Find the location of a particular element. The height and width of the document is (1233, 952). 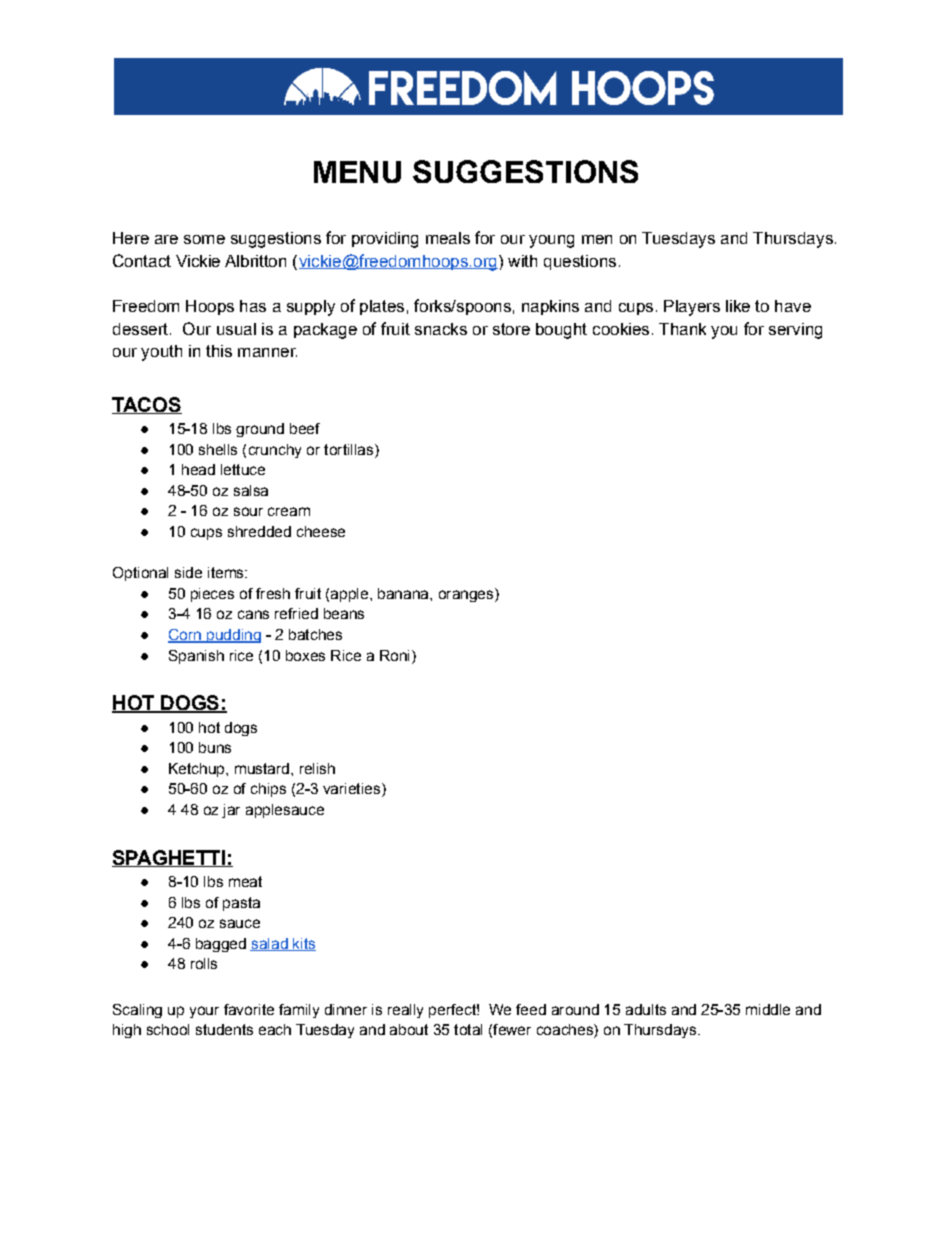

Roni is located at coordinates (394, 655).
